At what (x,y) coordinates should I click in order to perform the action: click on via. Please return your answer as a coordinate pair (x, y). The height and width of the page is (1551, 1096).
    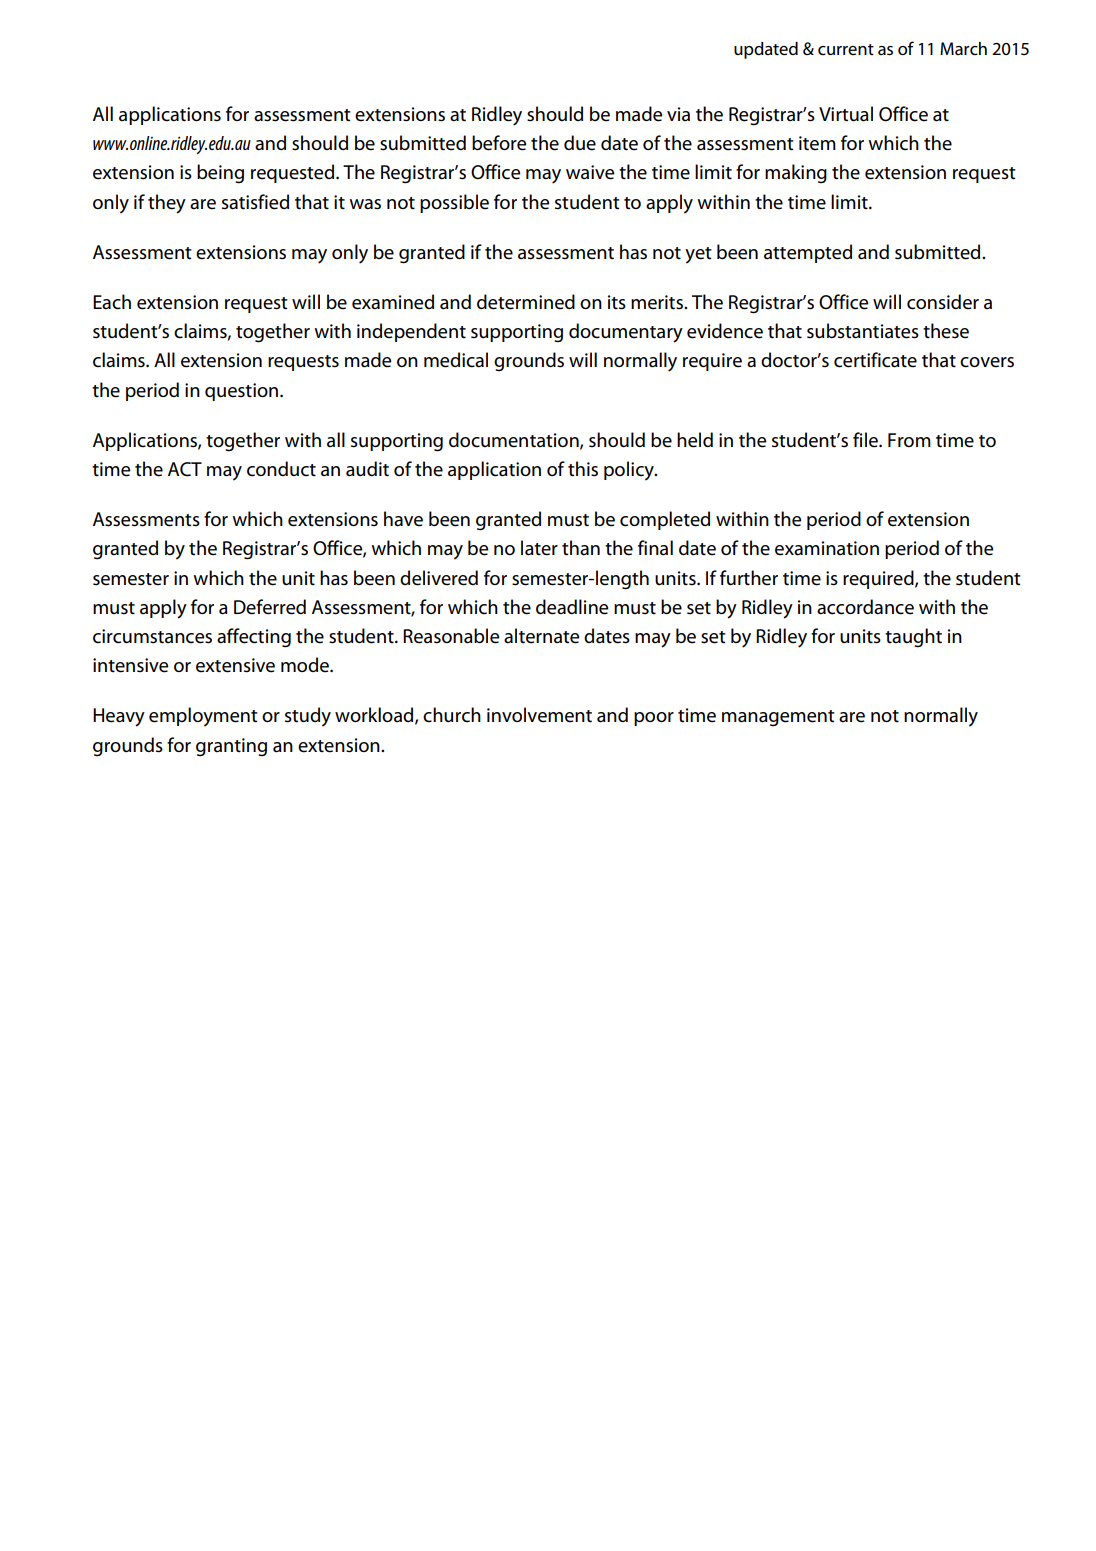
    Looking at the image, I should click on (678, 114).
